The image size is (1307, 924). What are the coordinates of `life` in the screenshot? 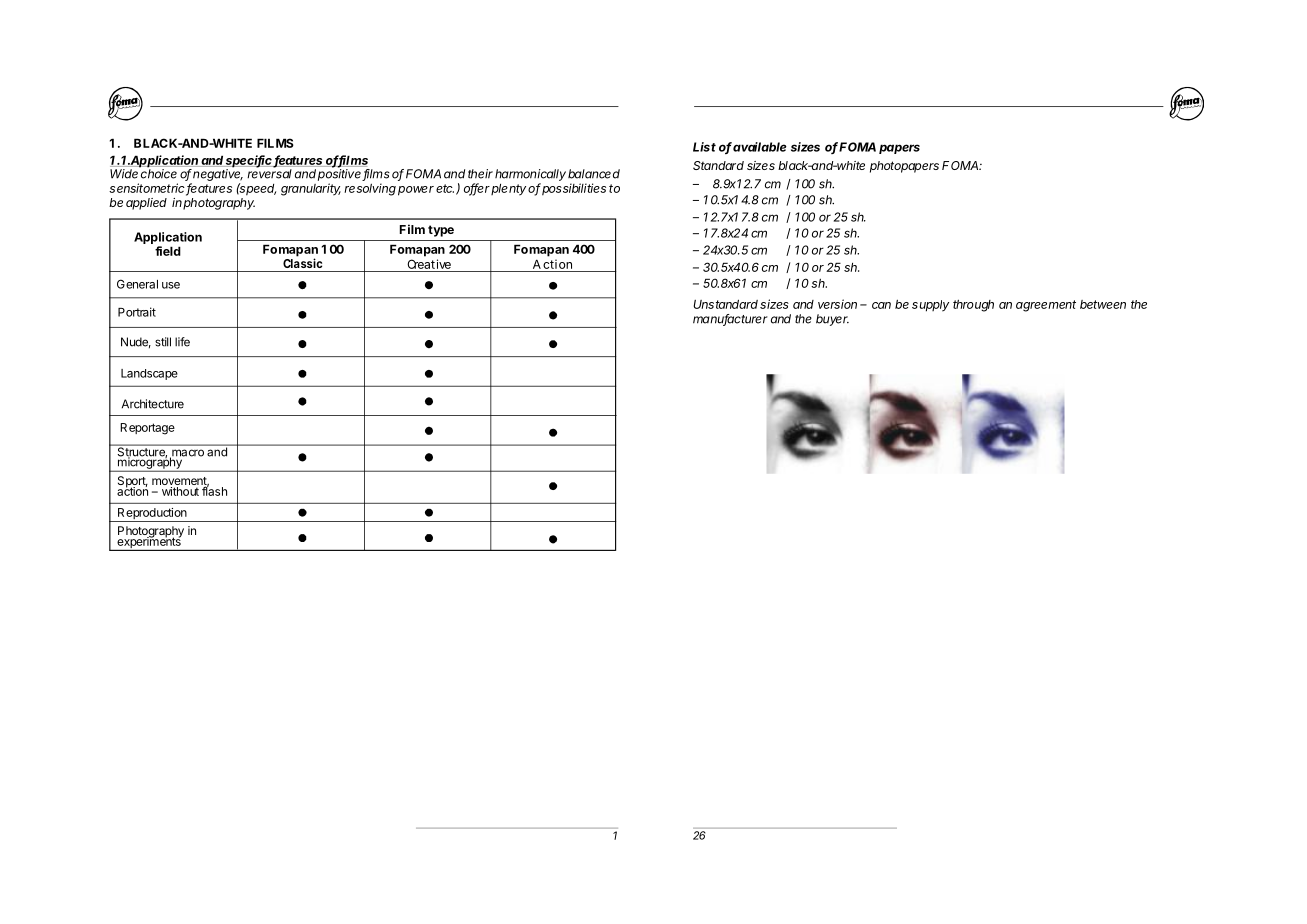 It's located at (182, 342).
